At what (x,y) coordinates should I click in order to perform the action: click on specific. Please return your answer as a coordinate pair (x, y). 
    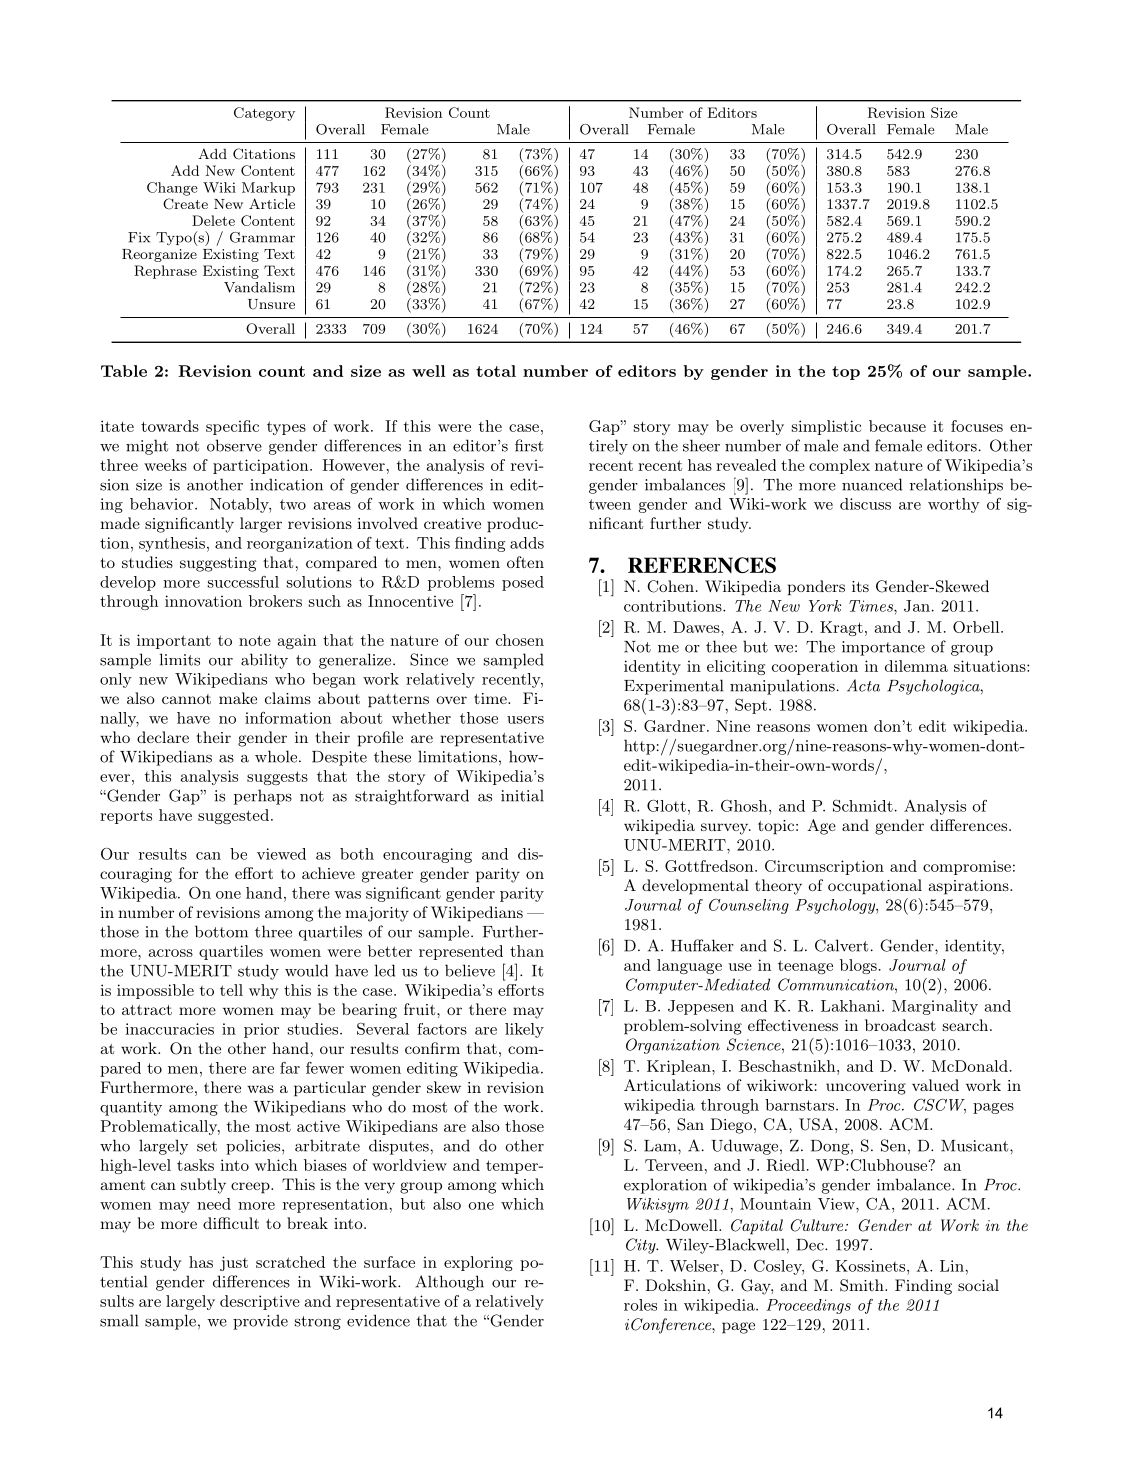
    Looking at the image, I should click on (232, 427).
